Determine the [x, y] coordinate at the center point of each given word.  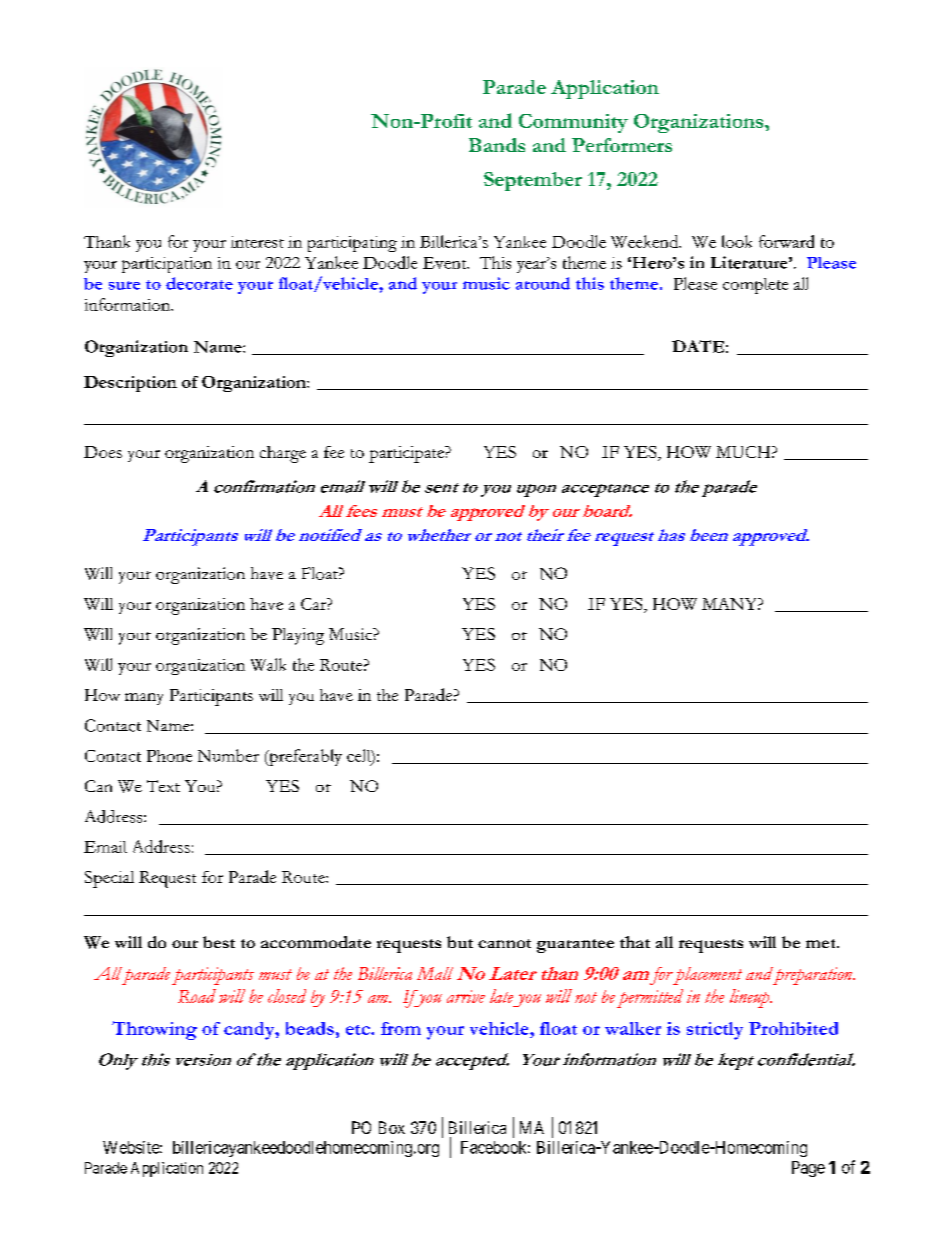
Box [392, 1127]
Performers [622, 145]
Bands [497, 145]
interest [257, 242]
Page [808, 1169]
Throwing [154, 1030]
